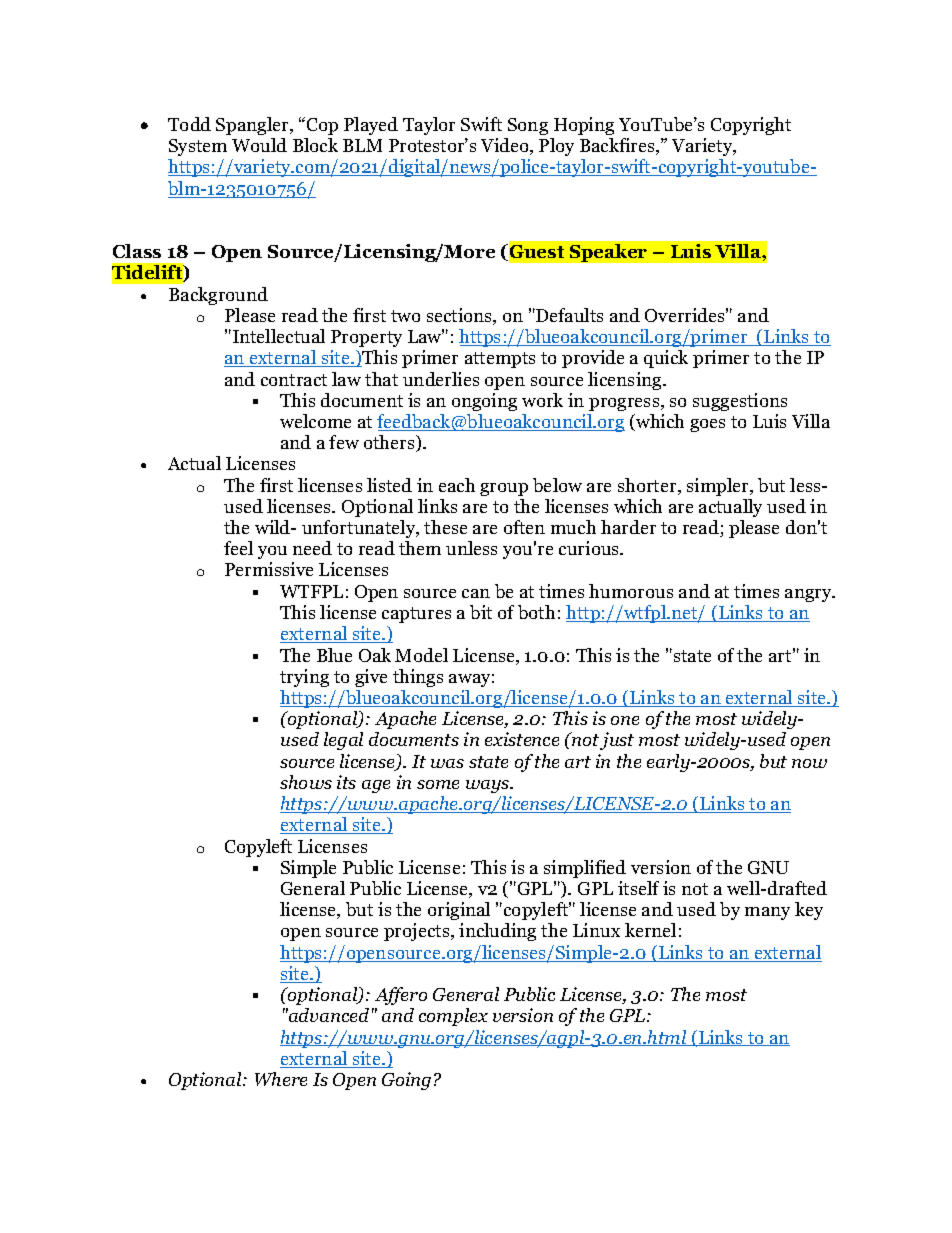 Image resolution: width=952 pixels, height=1233 pixels. Describe the element at coordinates (481, 612) in the page. I see `bit` at that location.
